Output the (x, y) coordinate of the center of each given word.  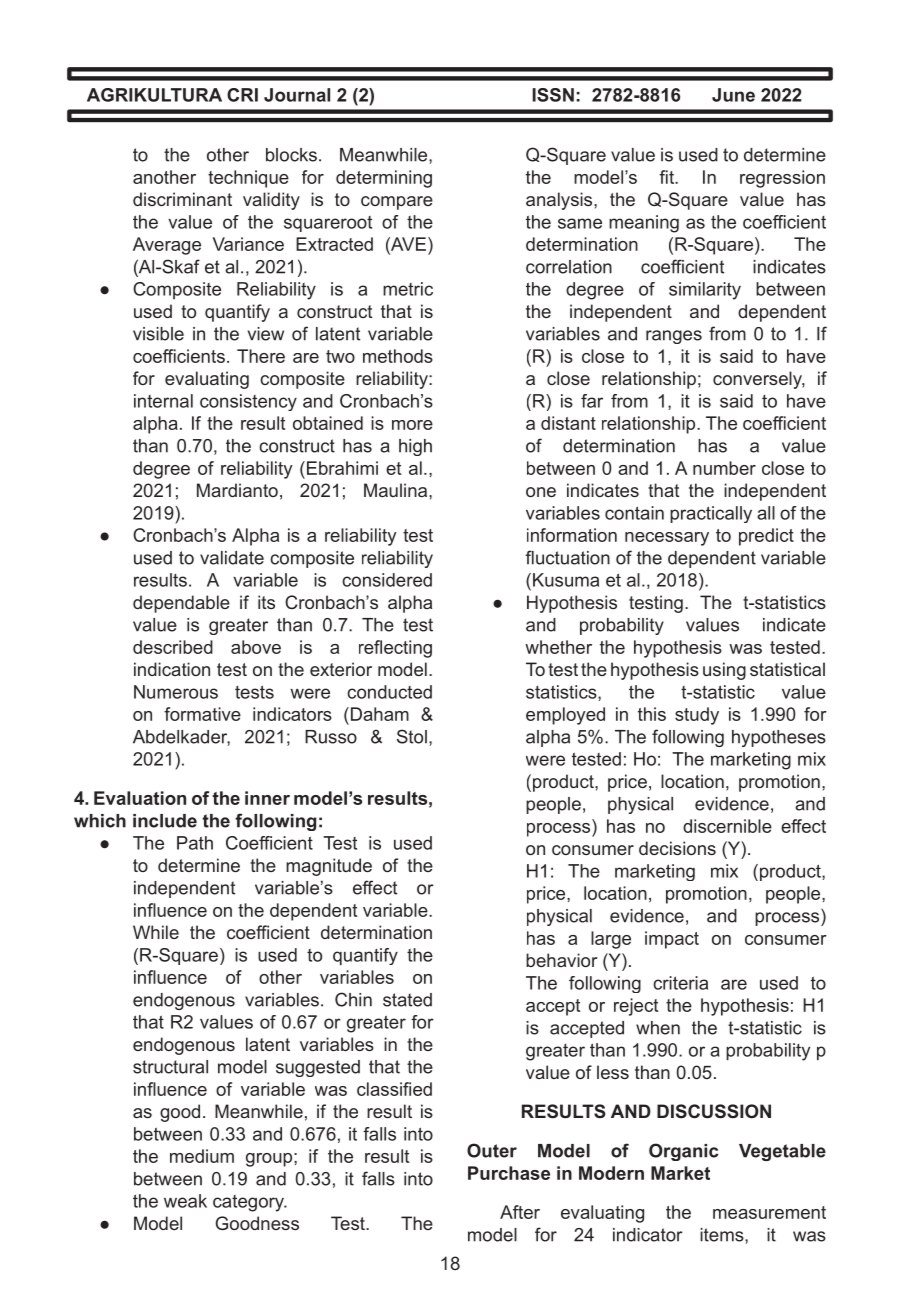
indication (172, 669)
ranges (674, 337)
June (733, 95)
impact (672, 940)
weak (185, 1201)
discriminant (182, 199)
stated (407, 1000)
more (412, 425)
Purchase (509, 1173)
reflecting (395, 649)
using (724, 671)
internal (163, 401)
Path (195, 843)
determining (384, 179)
